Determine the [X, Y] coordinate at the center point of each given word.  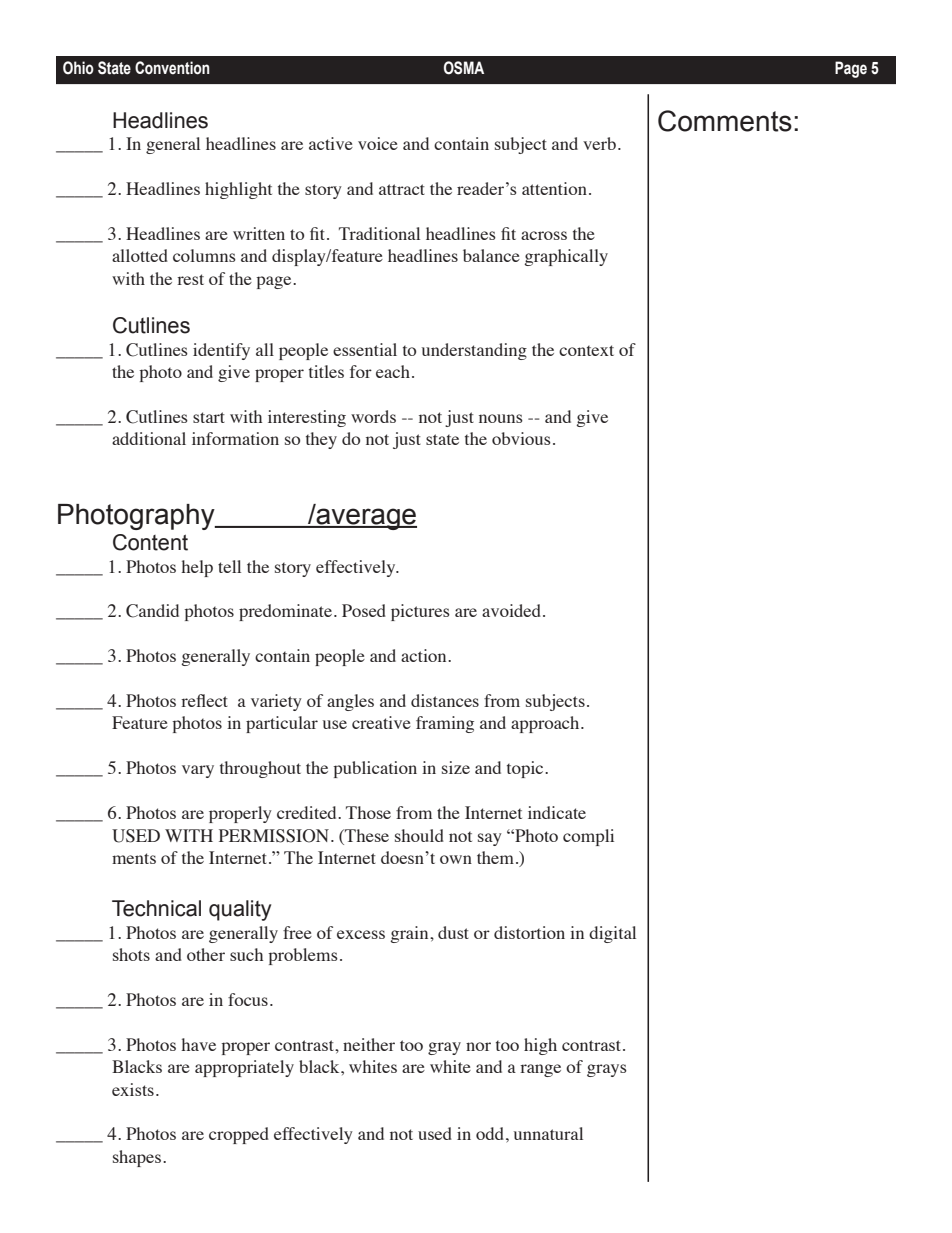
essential [365, 349]
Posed [364, 610]
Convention [172, 68]
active [331, 143]
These [366, 835]
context [586, 350]
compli [588, 837]
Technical [156, 908]
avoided [513, 610]
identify [221, 351]
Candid [152, 611]
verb [599, 143]
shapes [137, 1158]
